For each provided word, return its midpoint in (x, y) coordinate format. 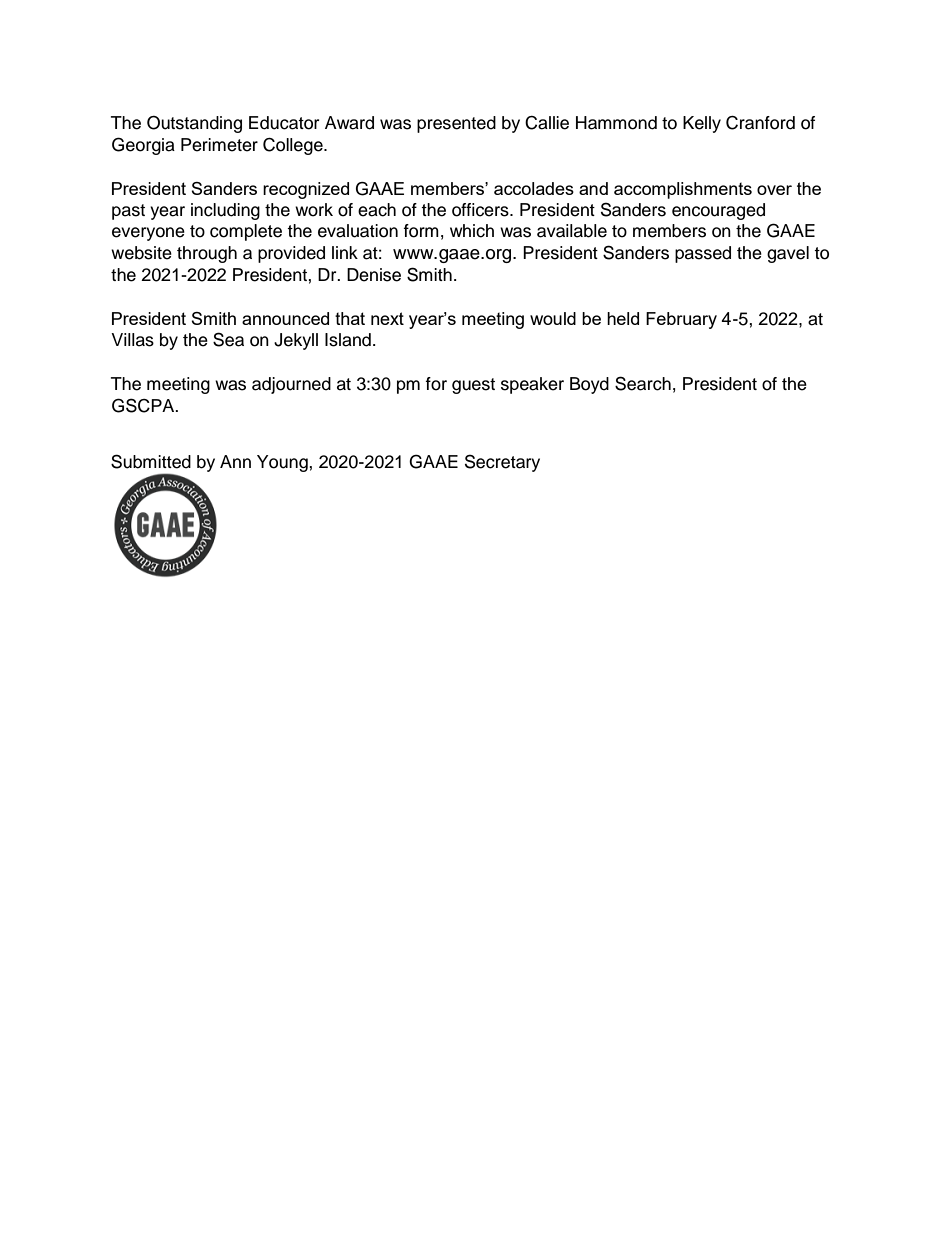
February (681, 320)
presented (456, 124)
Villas (132, 340)
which (472, 231)
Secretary (502, 463)
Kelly (702, 124)
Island (348, 340)
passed (703, 254)
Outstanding (194, 124)
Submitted (151, 461)
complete (246, 232)
